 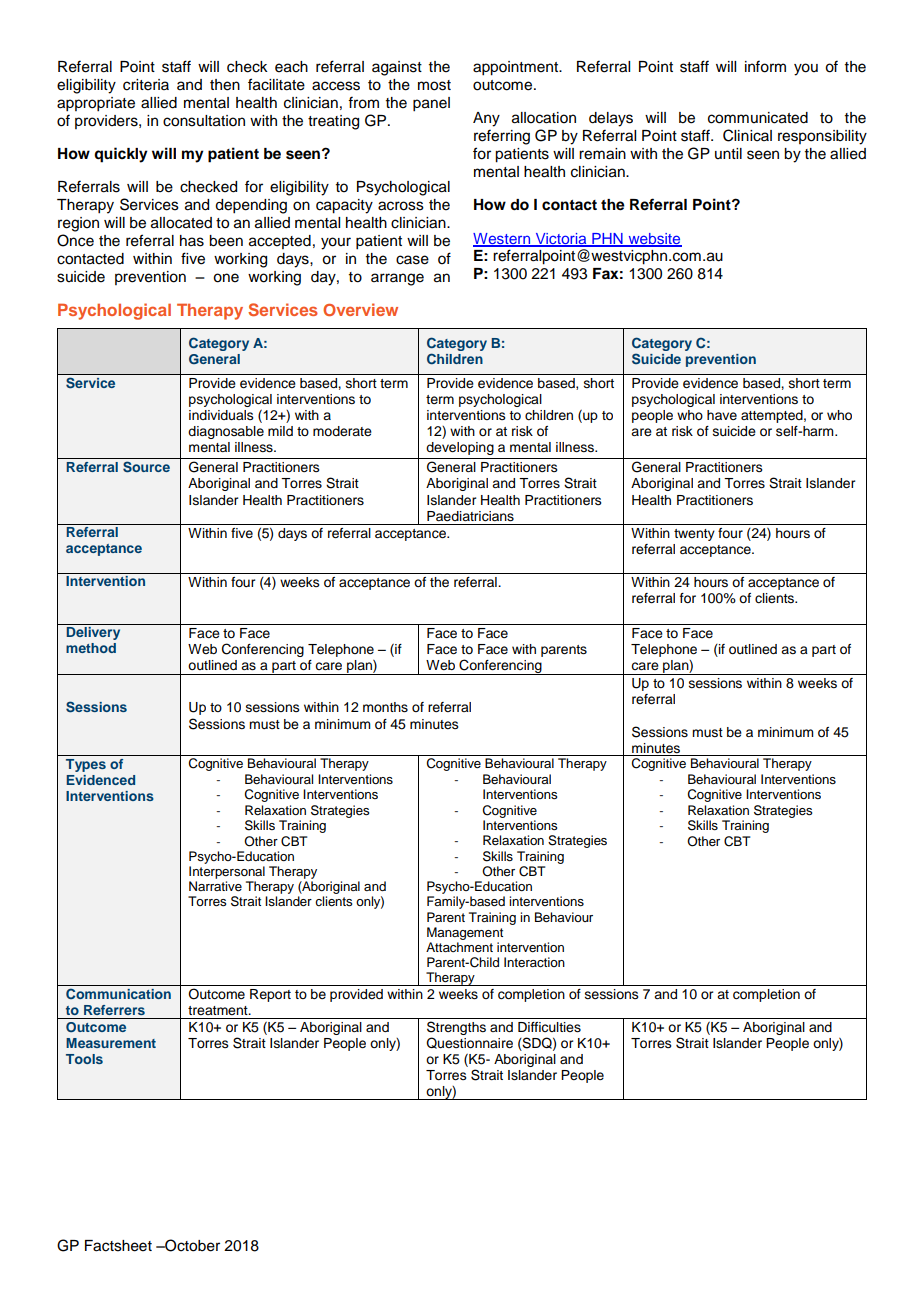 What do you see at coordinates (191, 1245) in the document?
I see `October` at bounding box center [191, 1245].
